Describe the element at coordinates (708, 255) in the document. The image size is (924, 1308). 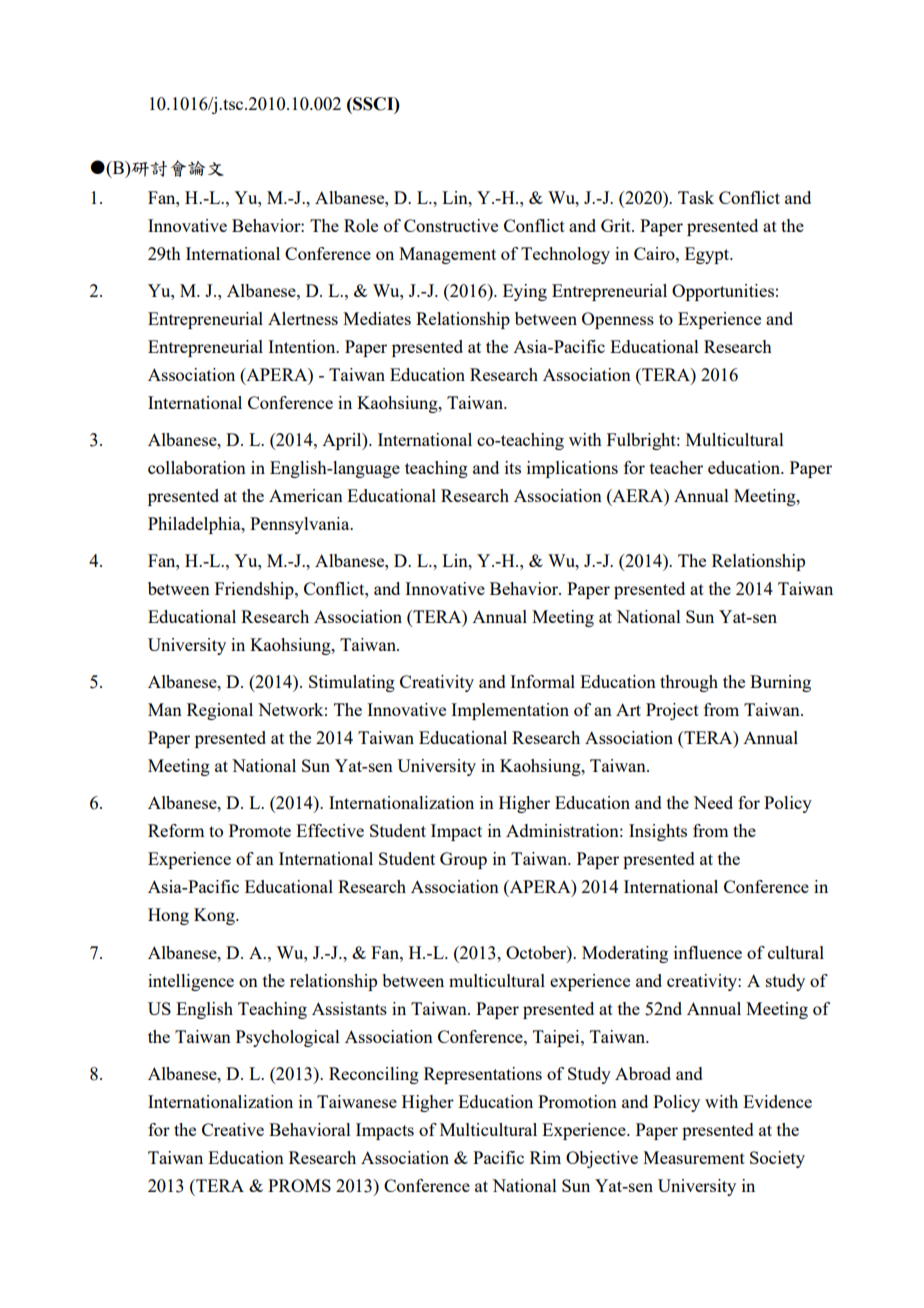
I see `Egypt` at that location.
